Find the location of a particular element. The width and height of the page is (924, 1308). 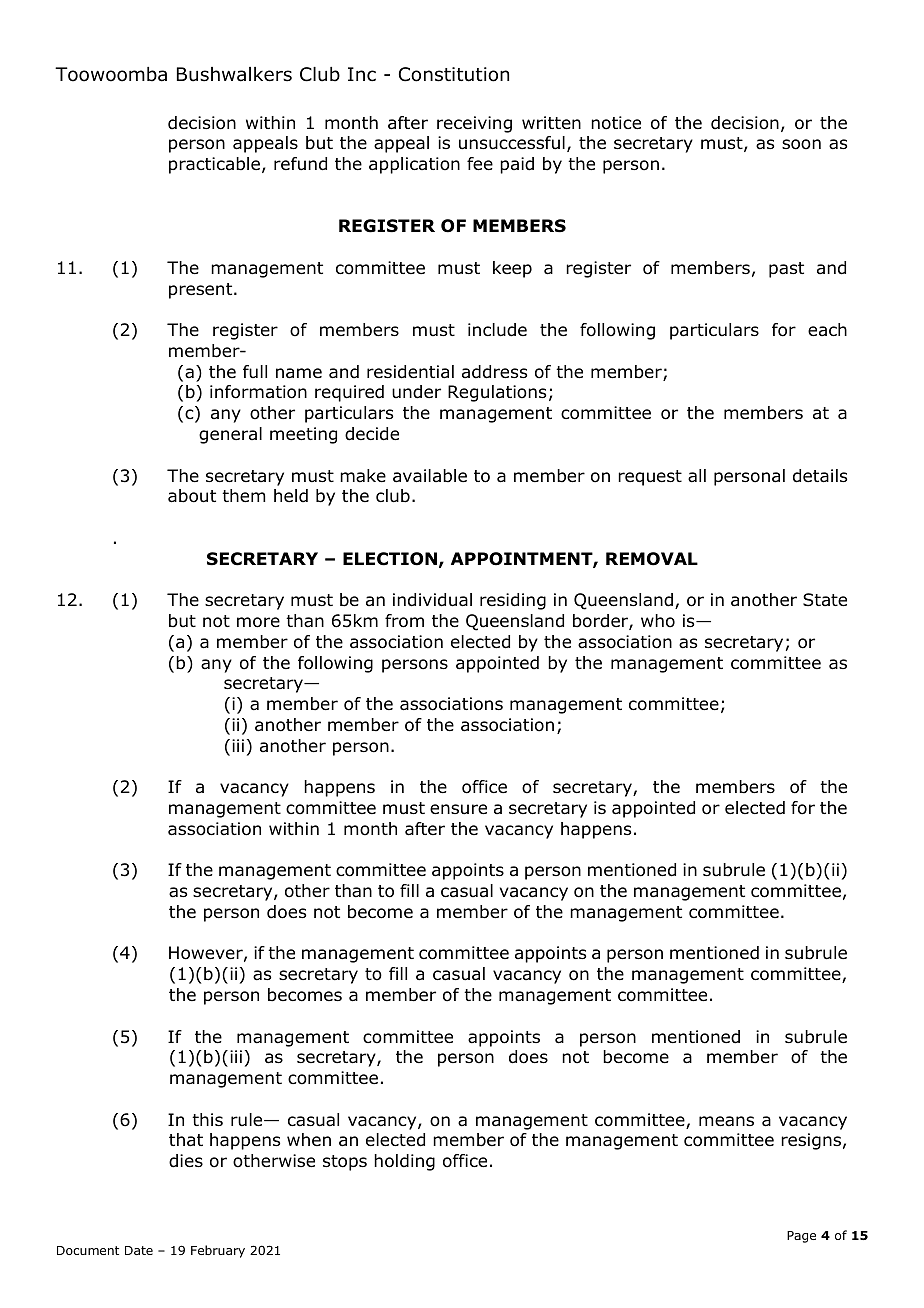

about is located at coordinates (192, 496).
